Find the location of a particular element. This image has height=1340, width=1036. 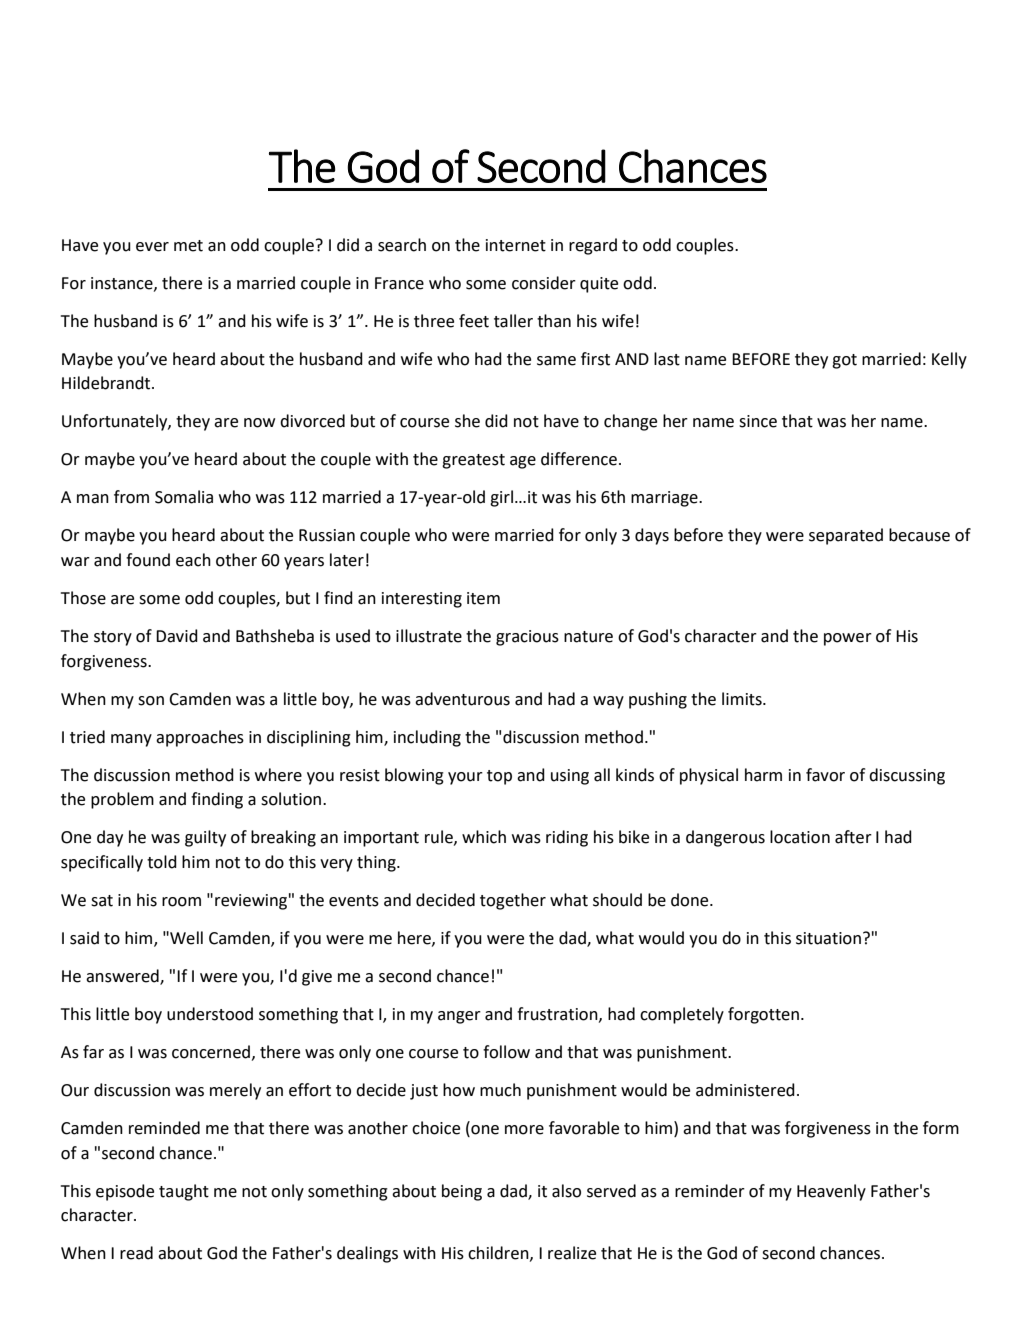

Kelly is located at coordinates (949, 360).
